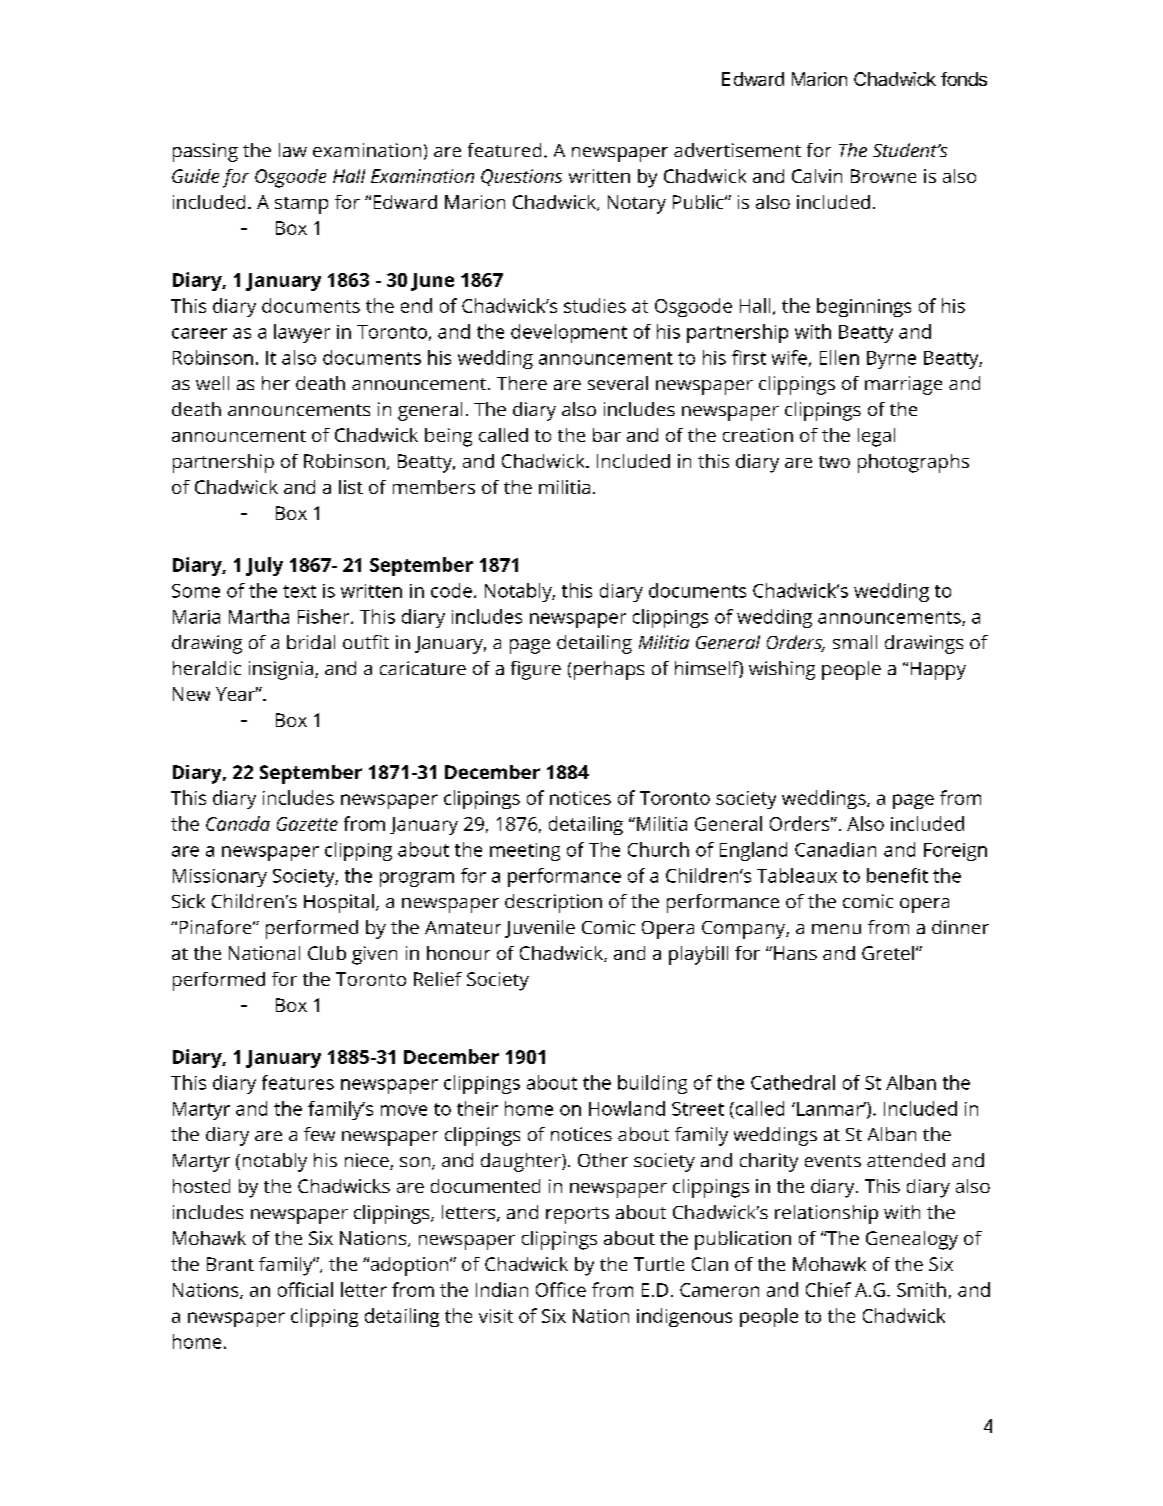 The image size is (1163, 1506). I want to click on official, so click(305, 1289).
